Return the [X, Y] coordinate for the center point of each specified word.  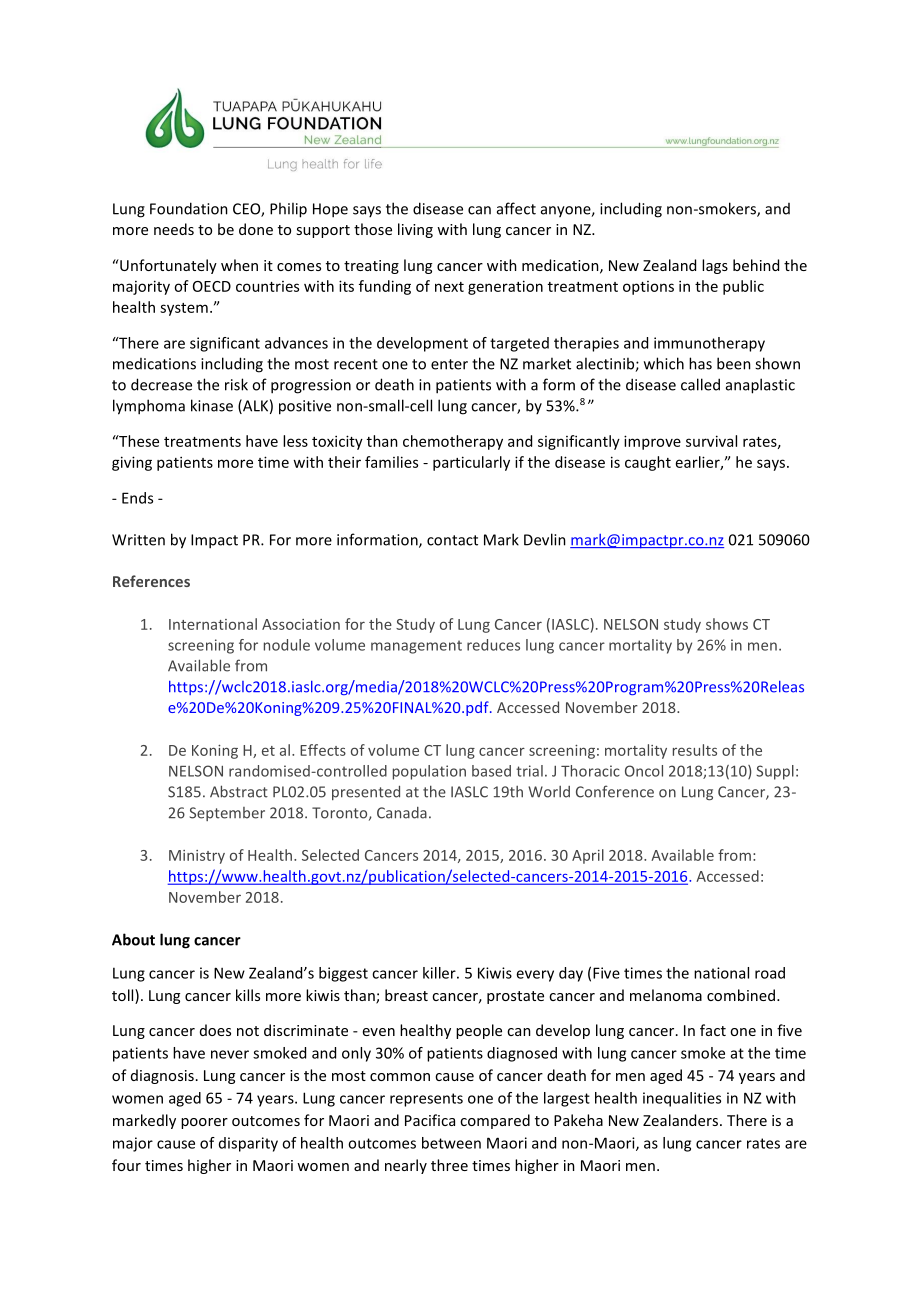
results [695, 750]
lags [715, 266]
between [451, 1143]
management [416, 647]
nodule [287, 645]
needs [174, 229]
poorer [204, 1123]
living [415, 230]
